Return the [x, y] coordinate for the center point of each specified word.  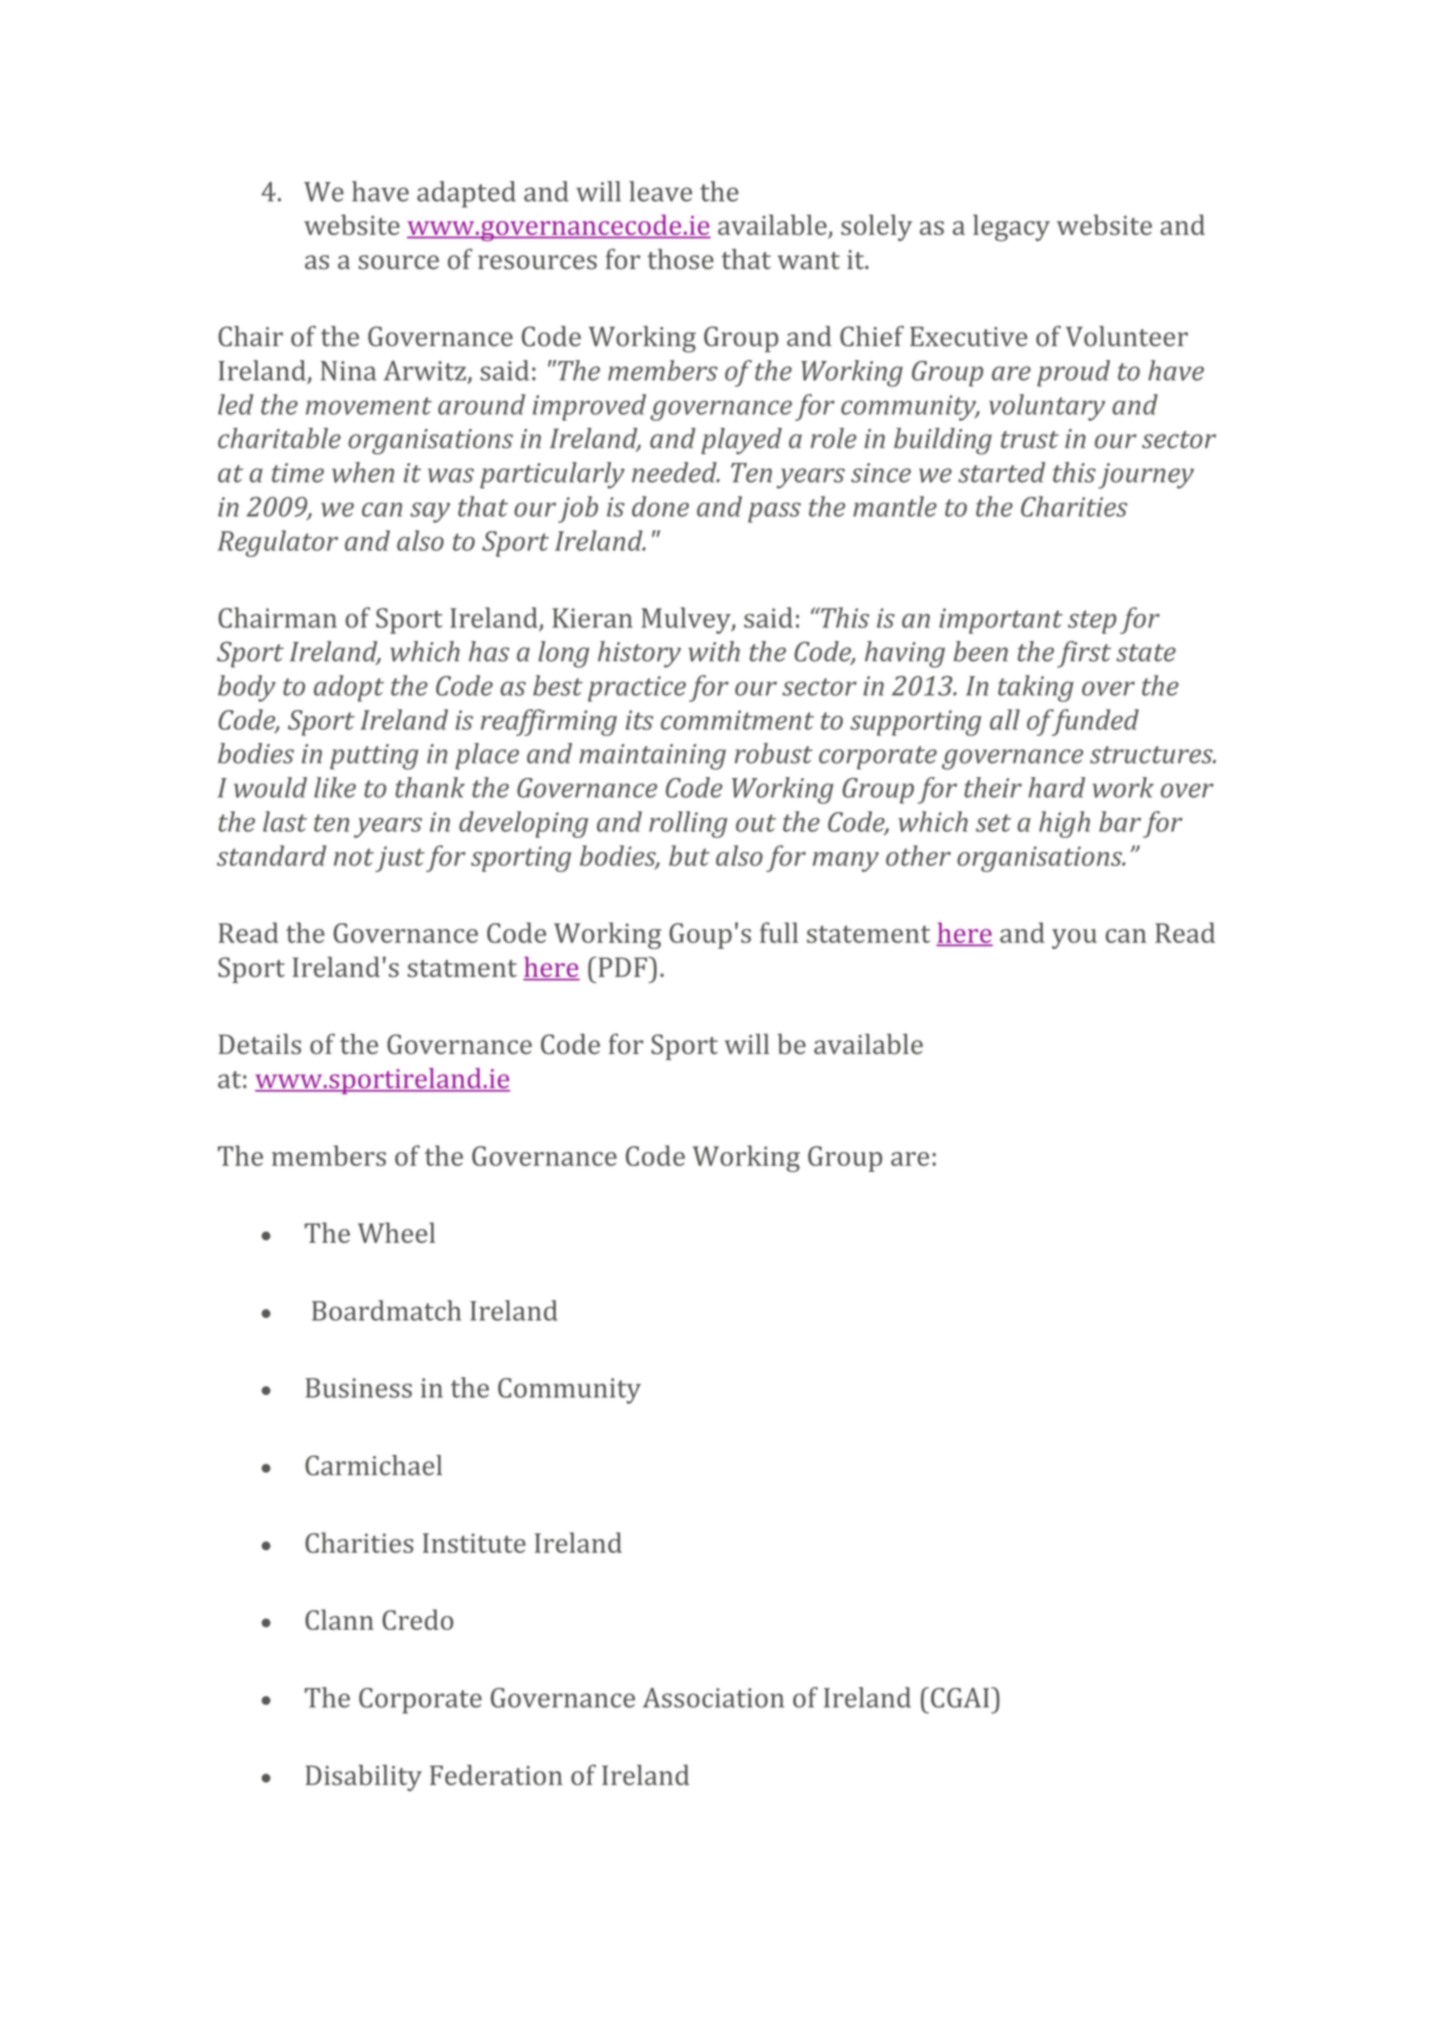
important [1001, 621]
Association [713, 1698]
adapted [466, 194]
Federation [496, 1775]
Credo [417, 1619]
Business [359, 1388]
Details [260, 1044]
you [1074, 939]
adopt [349, 688]
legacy [1011, 227]
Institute [474, 1543]
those [680, 259]
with [714, 651]
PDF [624, 966]
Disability [364, 1778]
